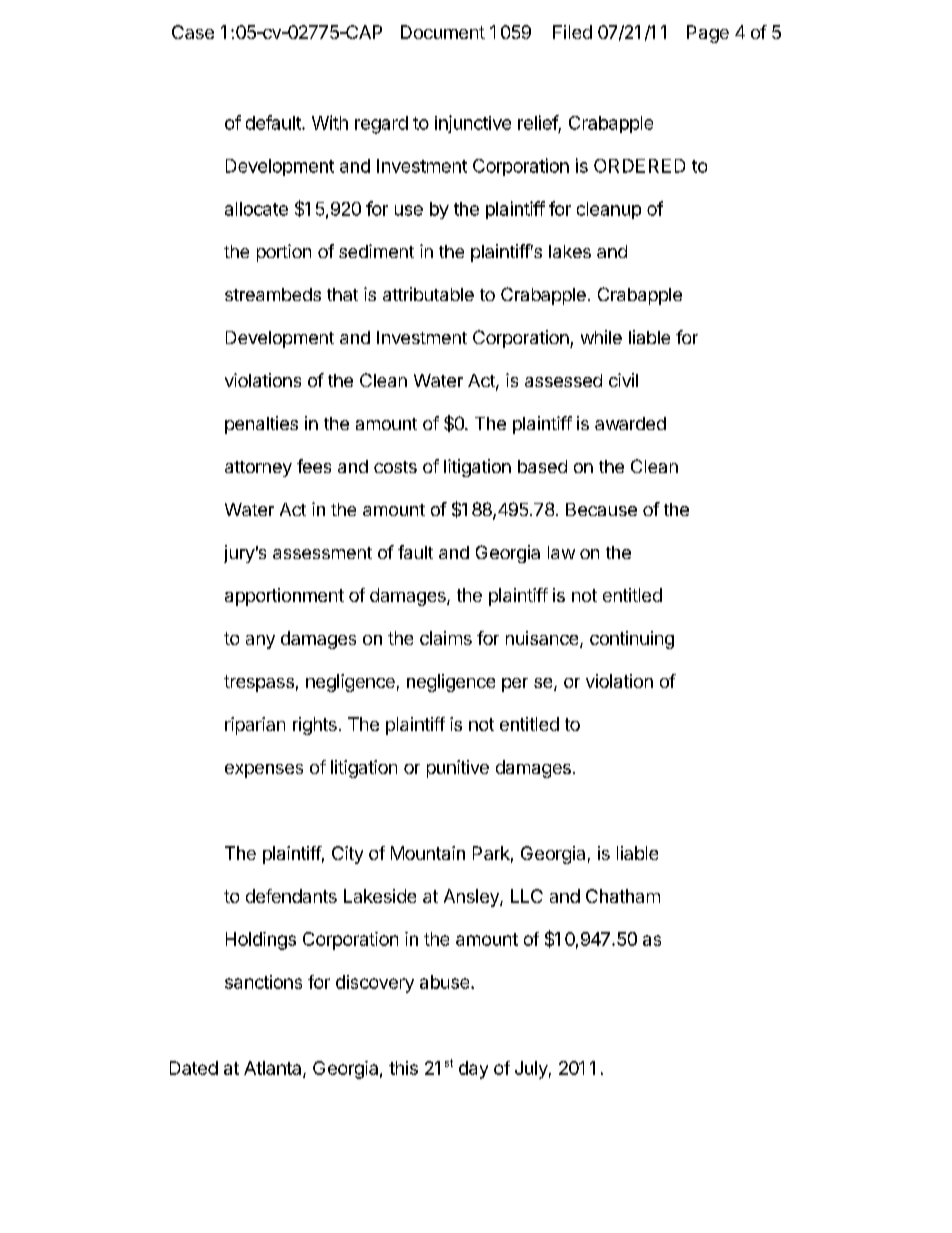  What do you see at coordinates (458, 769) in the screenshot?
I see `punitive` at bounding box center [458, 769].
